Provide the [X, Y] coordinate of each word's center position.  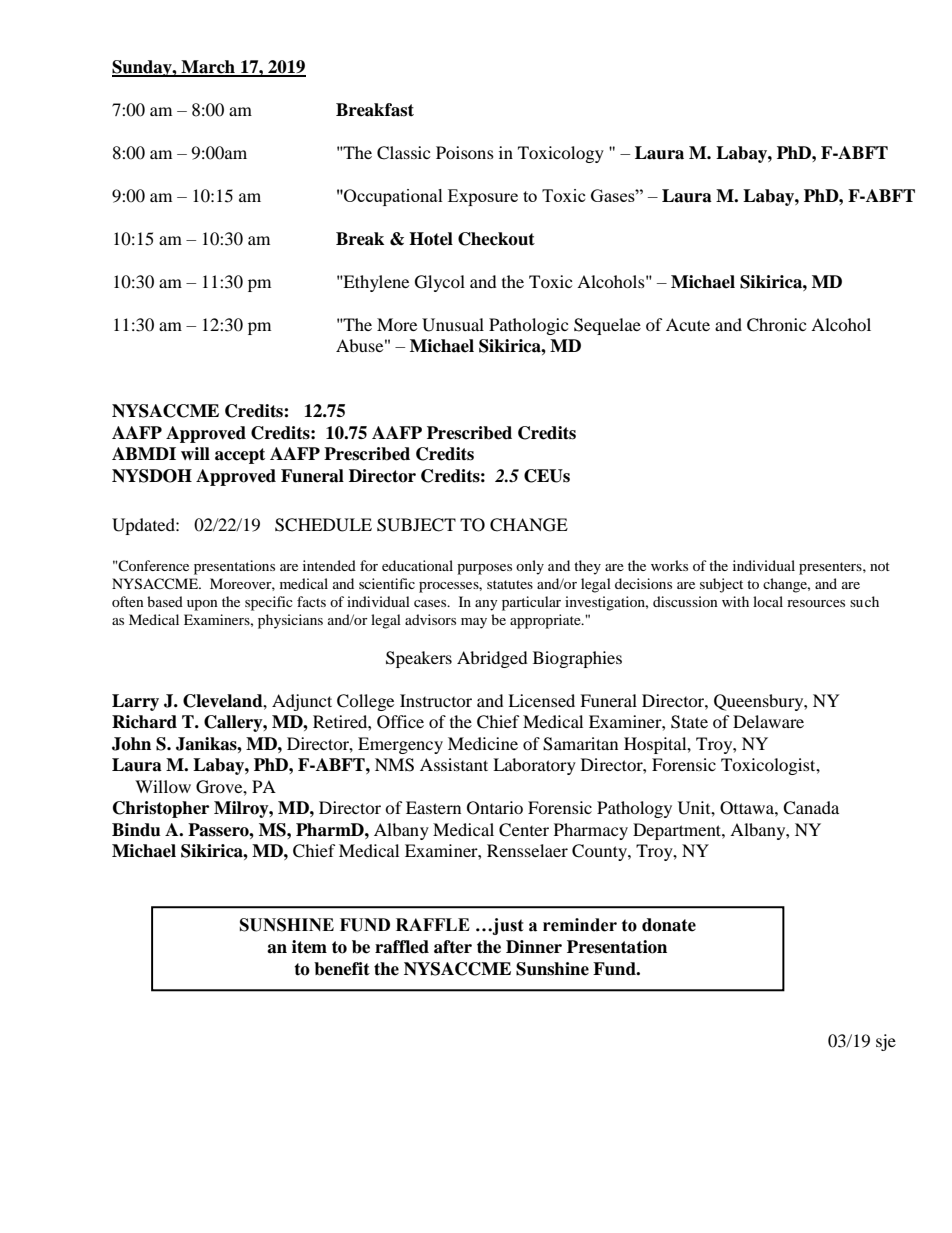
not [880, 566]
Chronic [776, 325]
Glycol [440, 283]
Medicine [483, 743]
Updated [144, 526]
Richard [144, 722]
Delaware [768, 721]
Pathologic [528, 326]
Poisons [465, 152]
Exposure [483, 197]
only [530, 567]
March [208, 68]
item [309, 947]
